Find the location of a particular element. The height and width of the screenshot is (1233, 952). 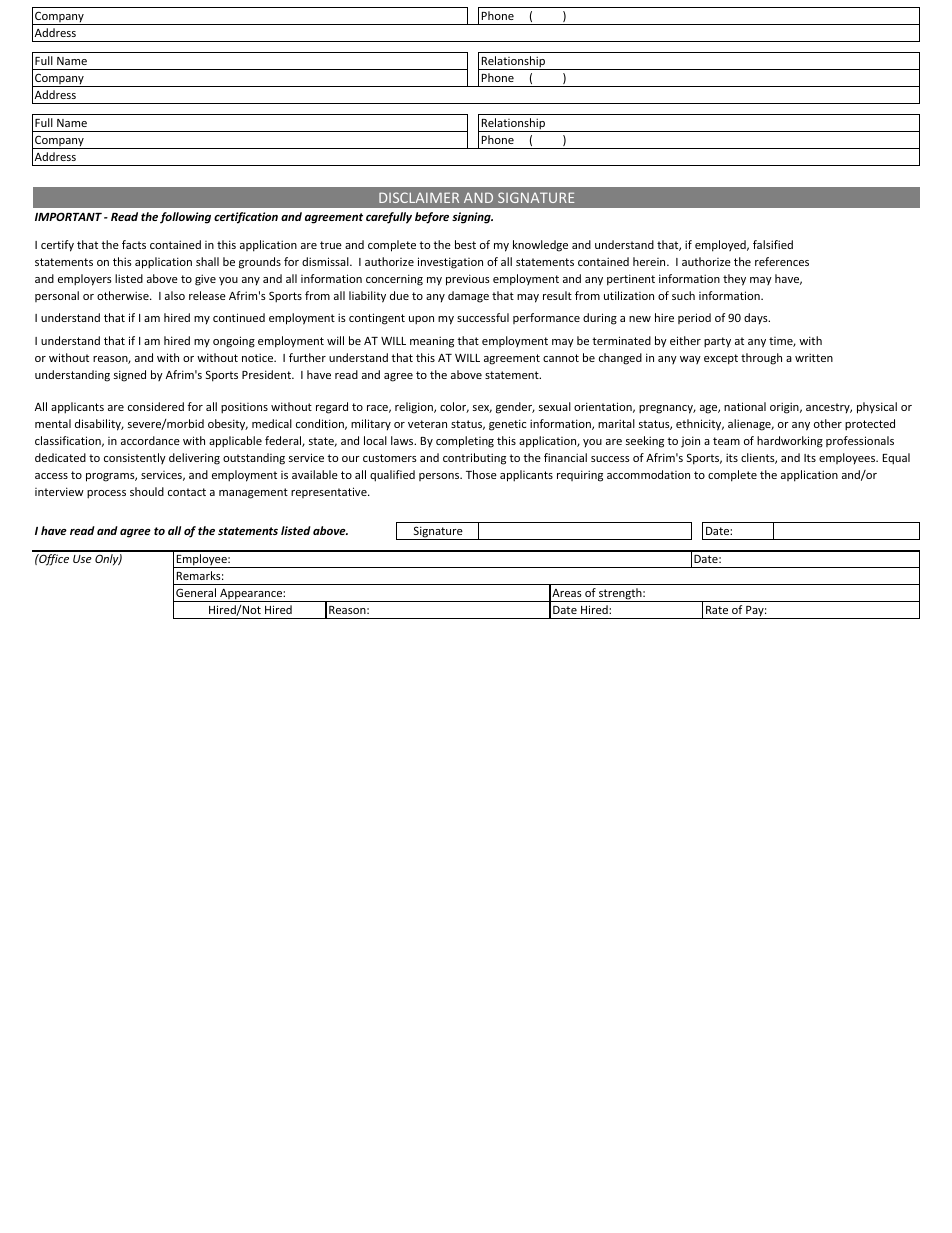

falsified is located at coordinates (773, 244).
